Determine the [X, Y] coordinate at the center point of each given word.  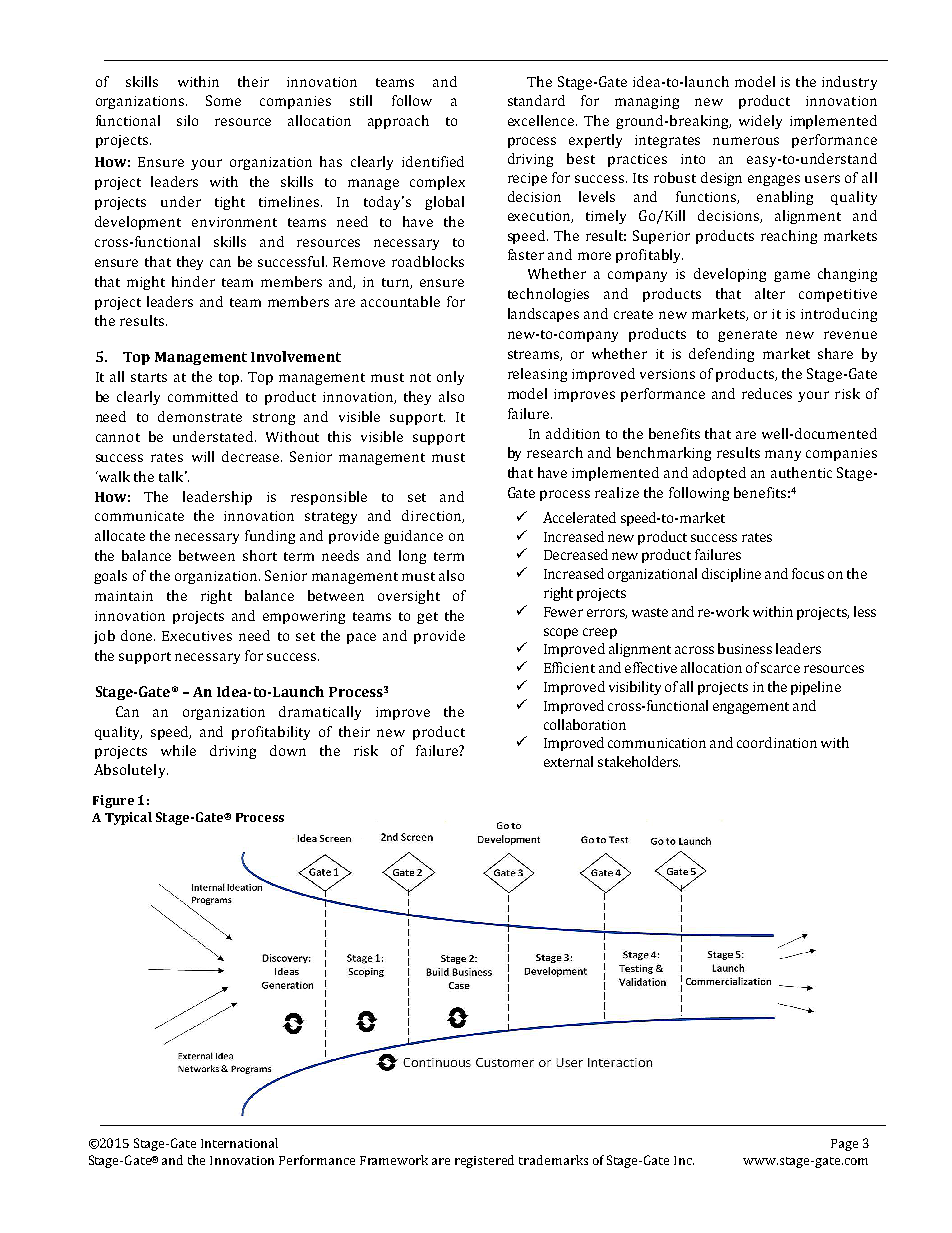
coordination [777, 742]
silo [187, 120]
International [239, 1143]
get [427, 618]
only [450, 378]
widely [760, 122]
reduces [767, 393]
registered [484, 1161]
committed [203, 396]
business [745, 648]
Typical [128, 818]
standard [536, 100]
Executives [197, 636]
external [568, 761]
